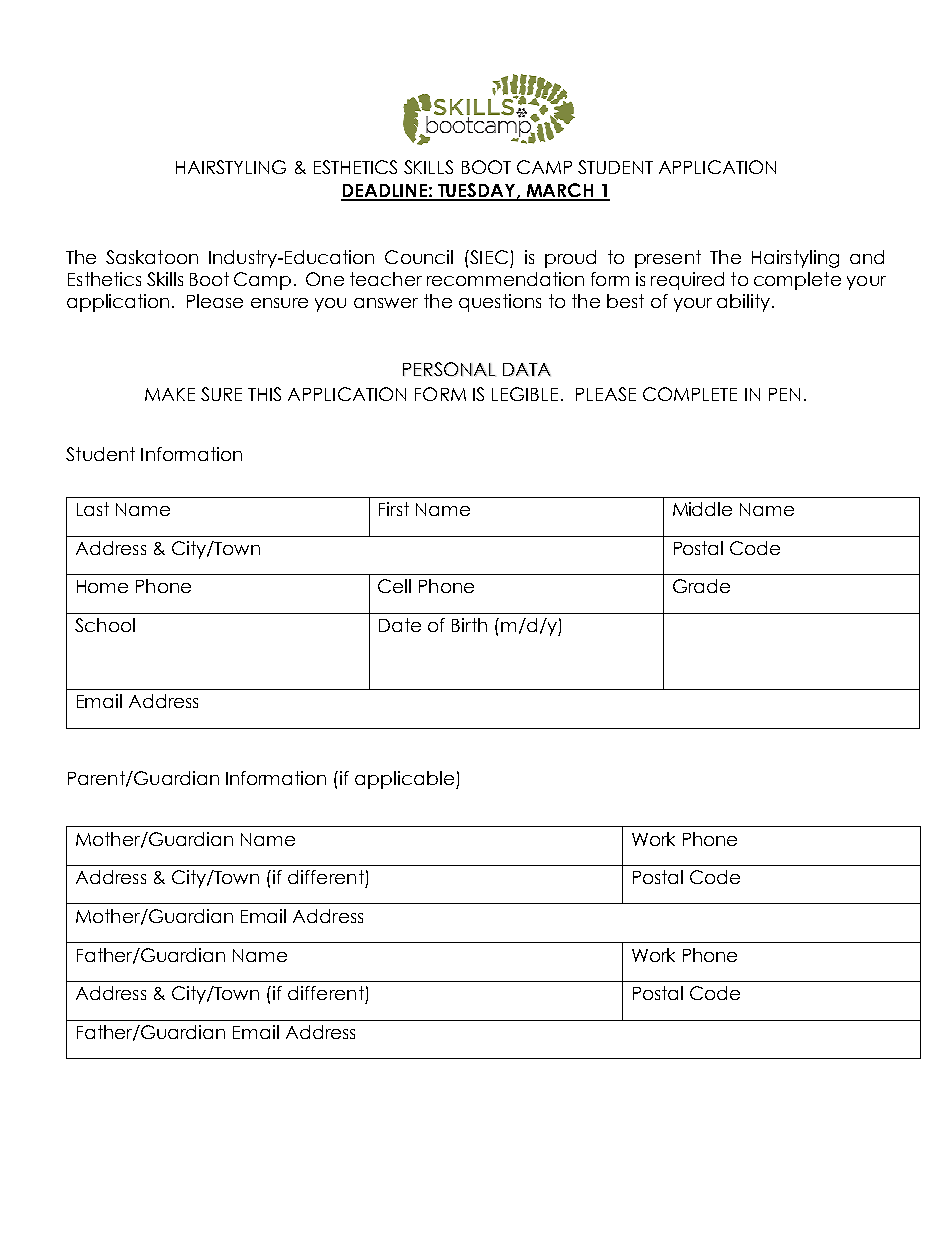 Image resolution: width=952 pixels, height=1233 pixels. I want to click on PEN, so click(784, 394).
